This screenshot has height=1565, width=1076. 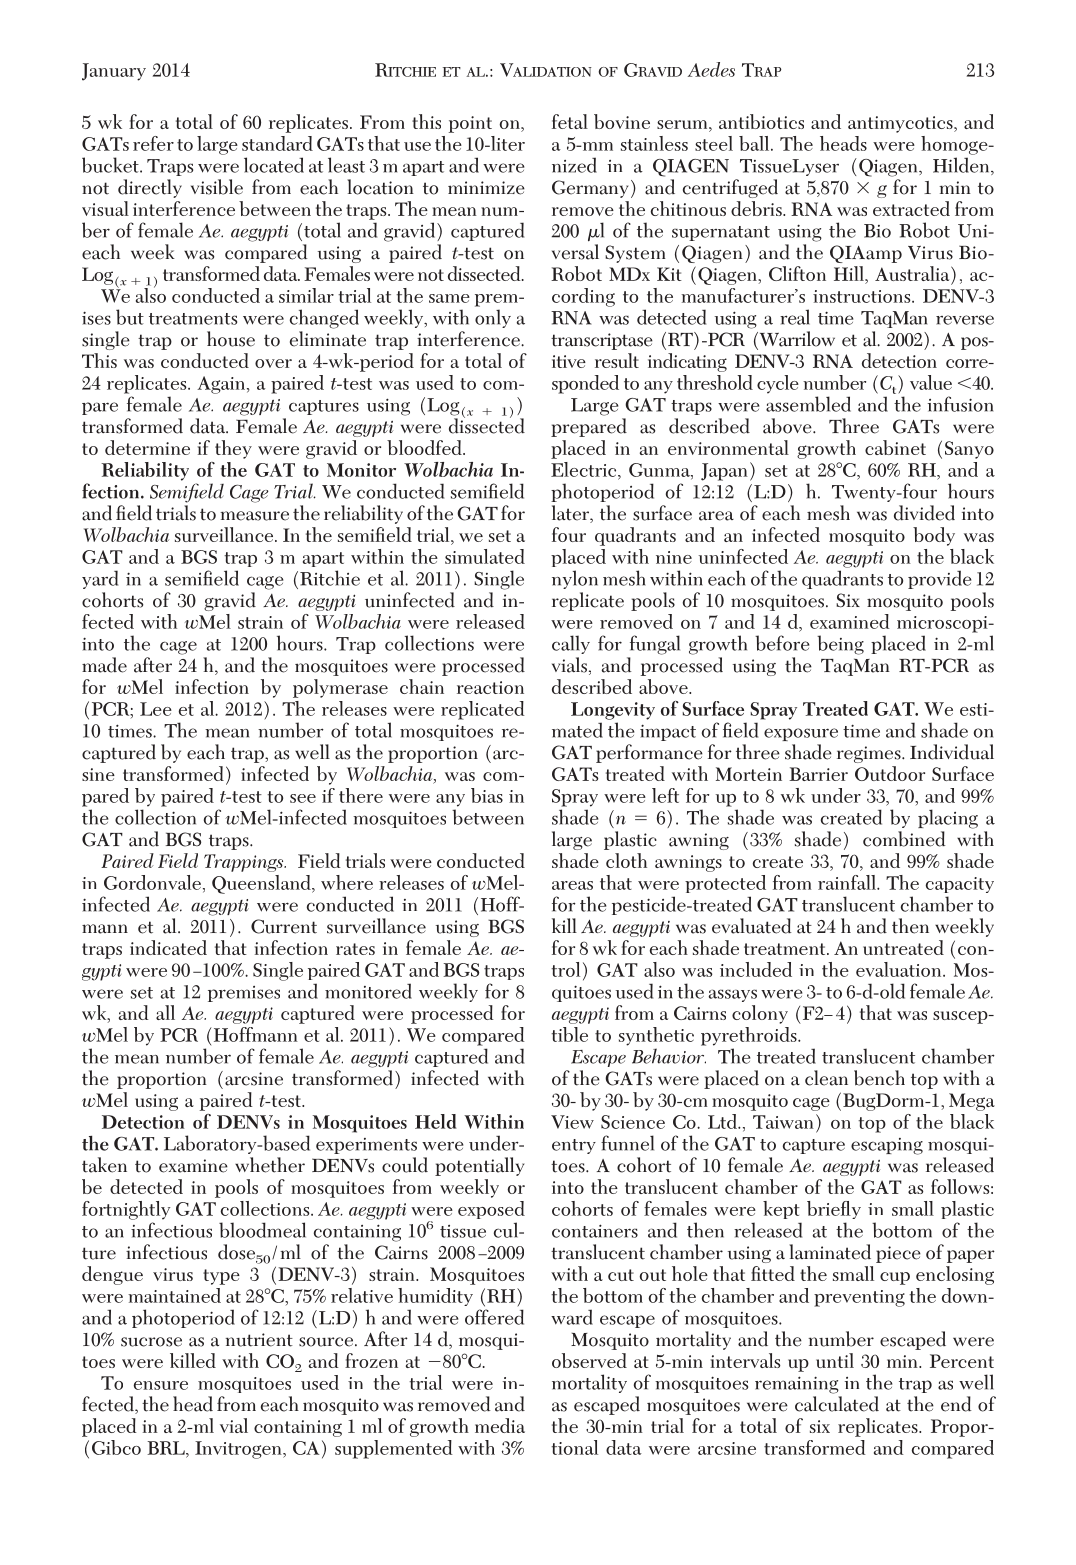 I want to click on fetal, so click(x=570, y=121).
